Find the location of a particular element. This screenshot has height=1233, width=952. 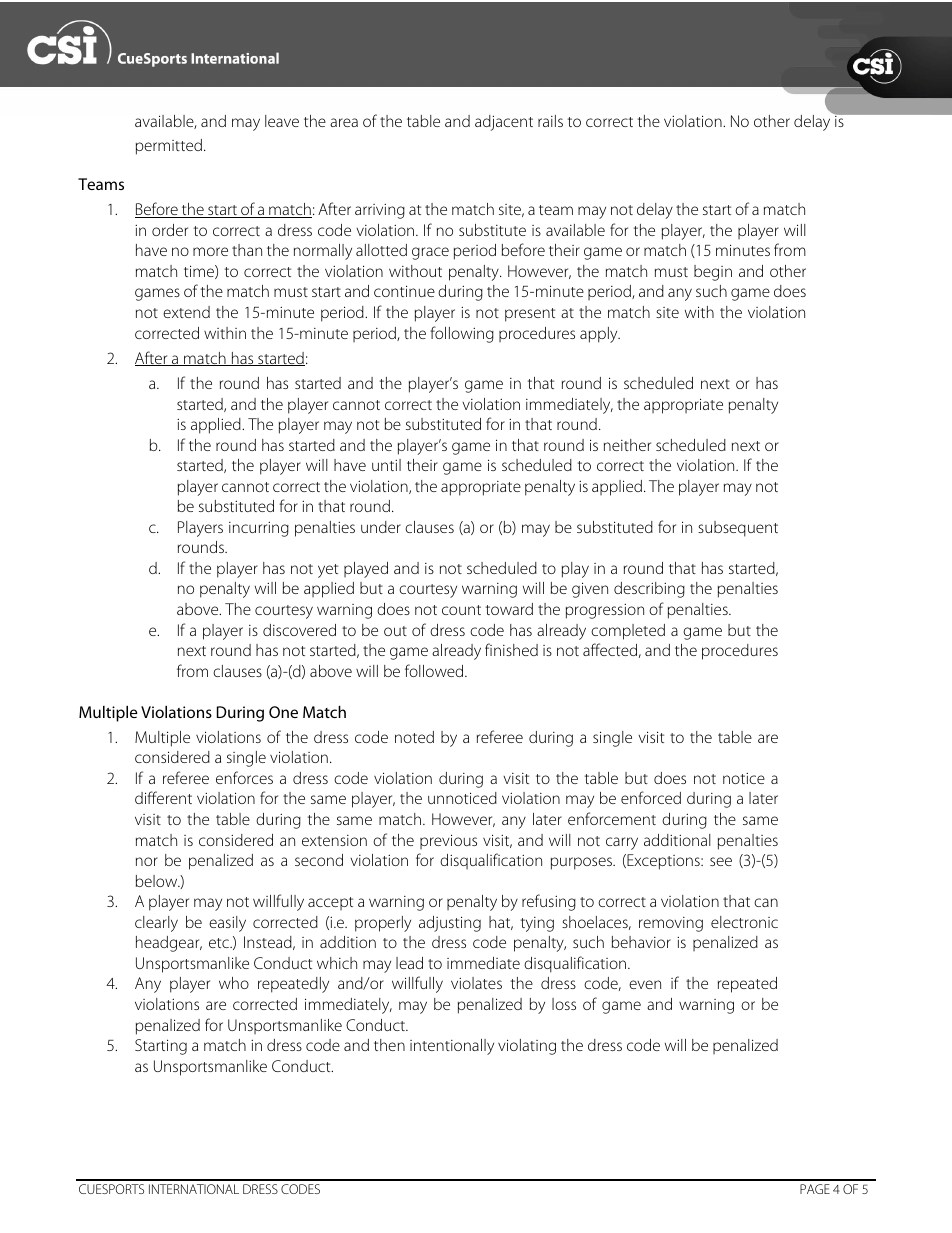

completed is located at coordinates (628, 632).
